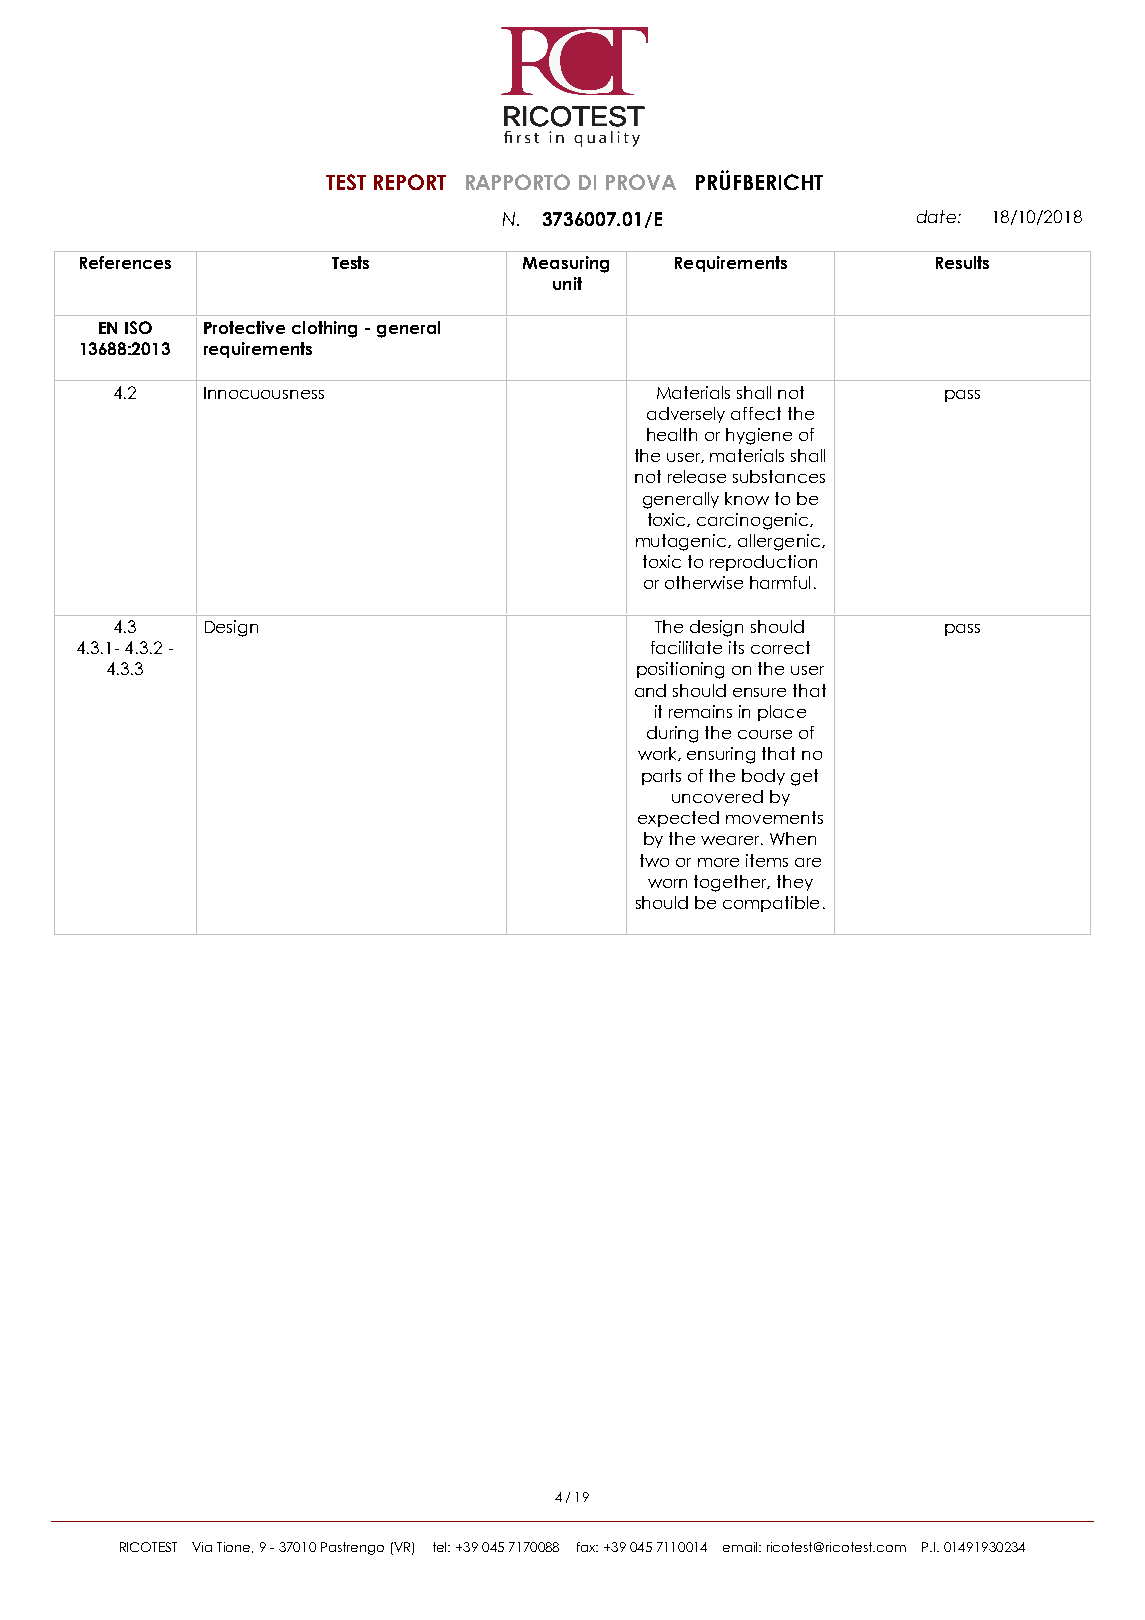 The image size is (1145, 1620). I want to click on two, so click(654, 860).
